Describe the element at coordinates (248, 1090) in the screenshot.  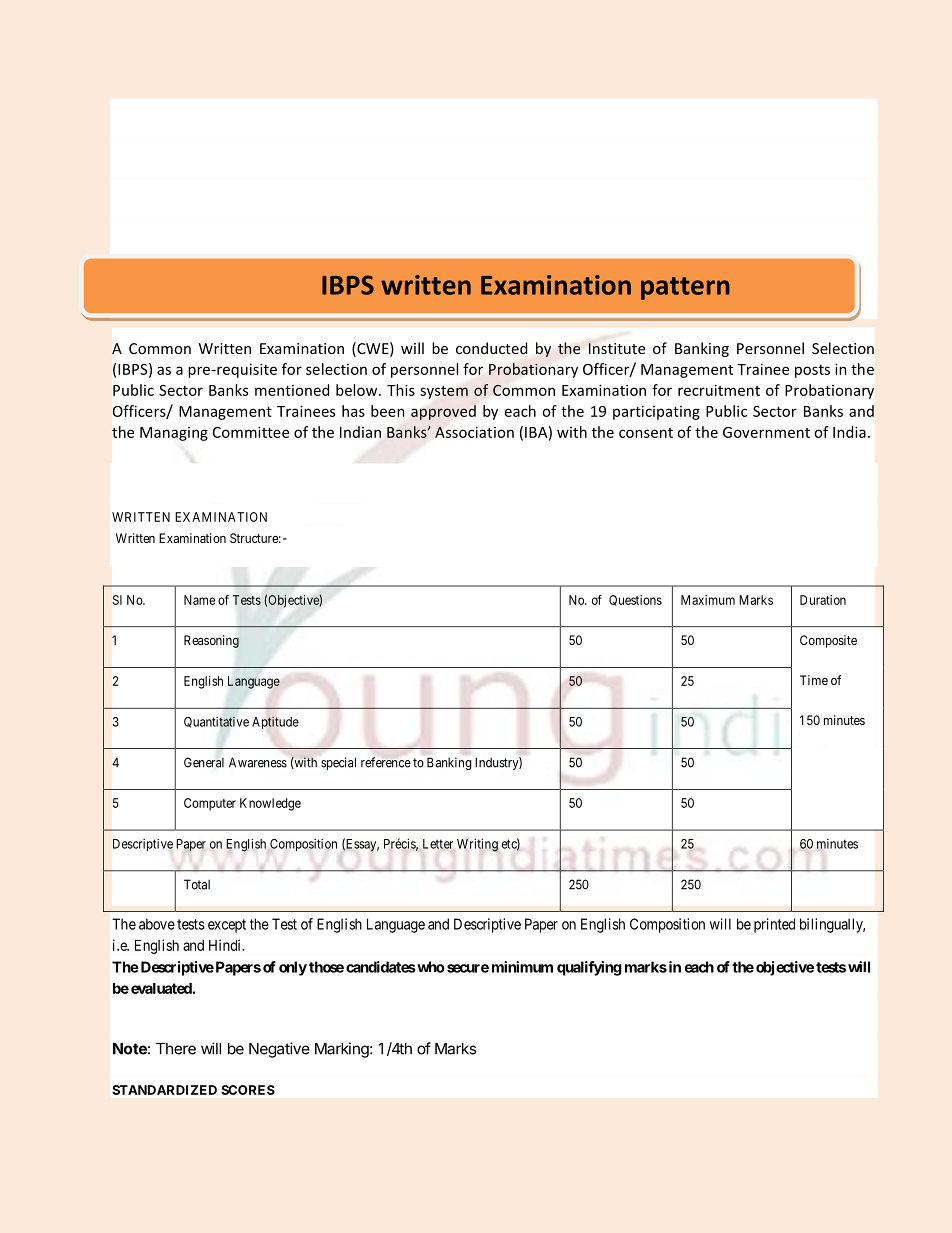
I see `SCORES` at that location.
